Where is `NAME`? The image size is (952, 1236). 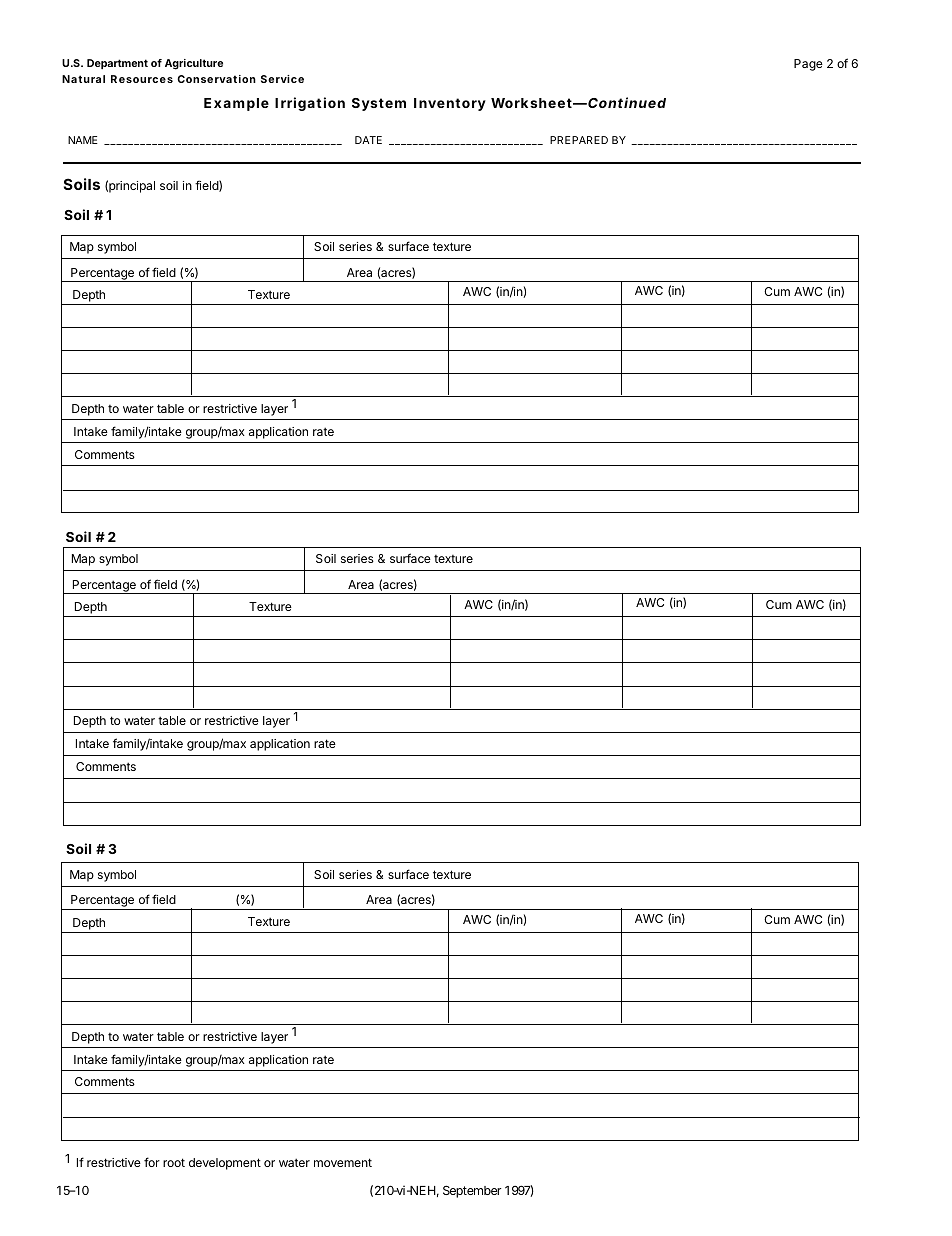
NAME is located at coordinates (83, 140).
